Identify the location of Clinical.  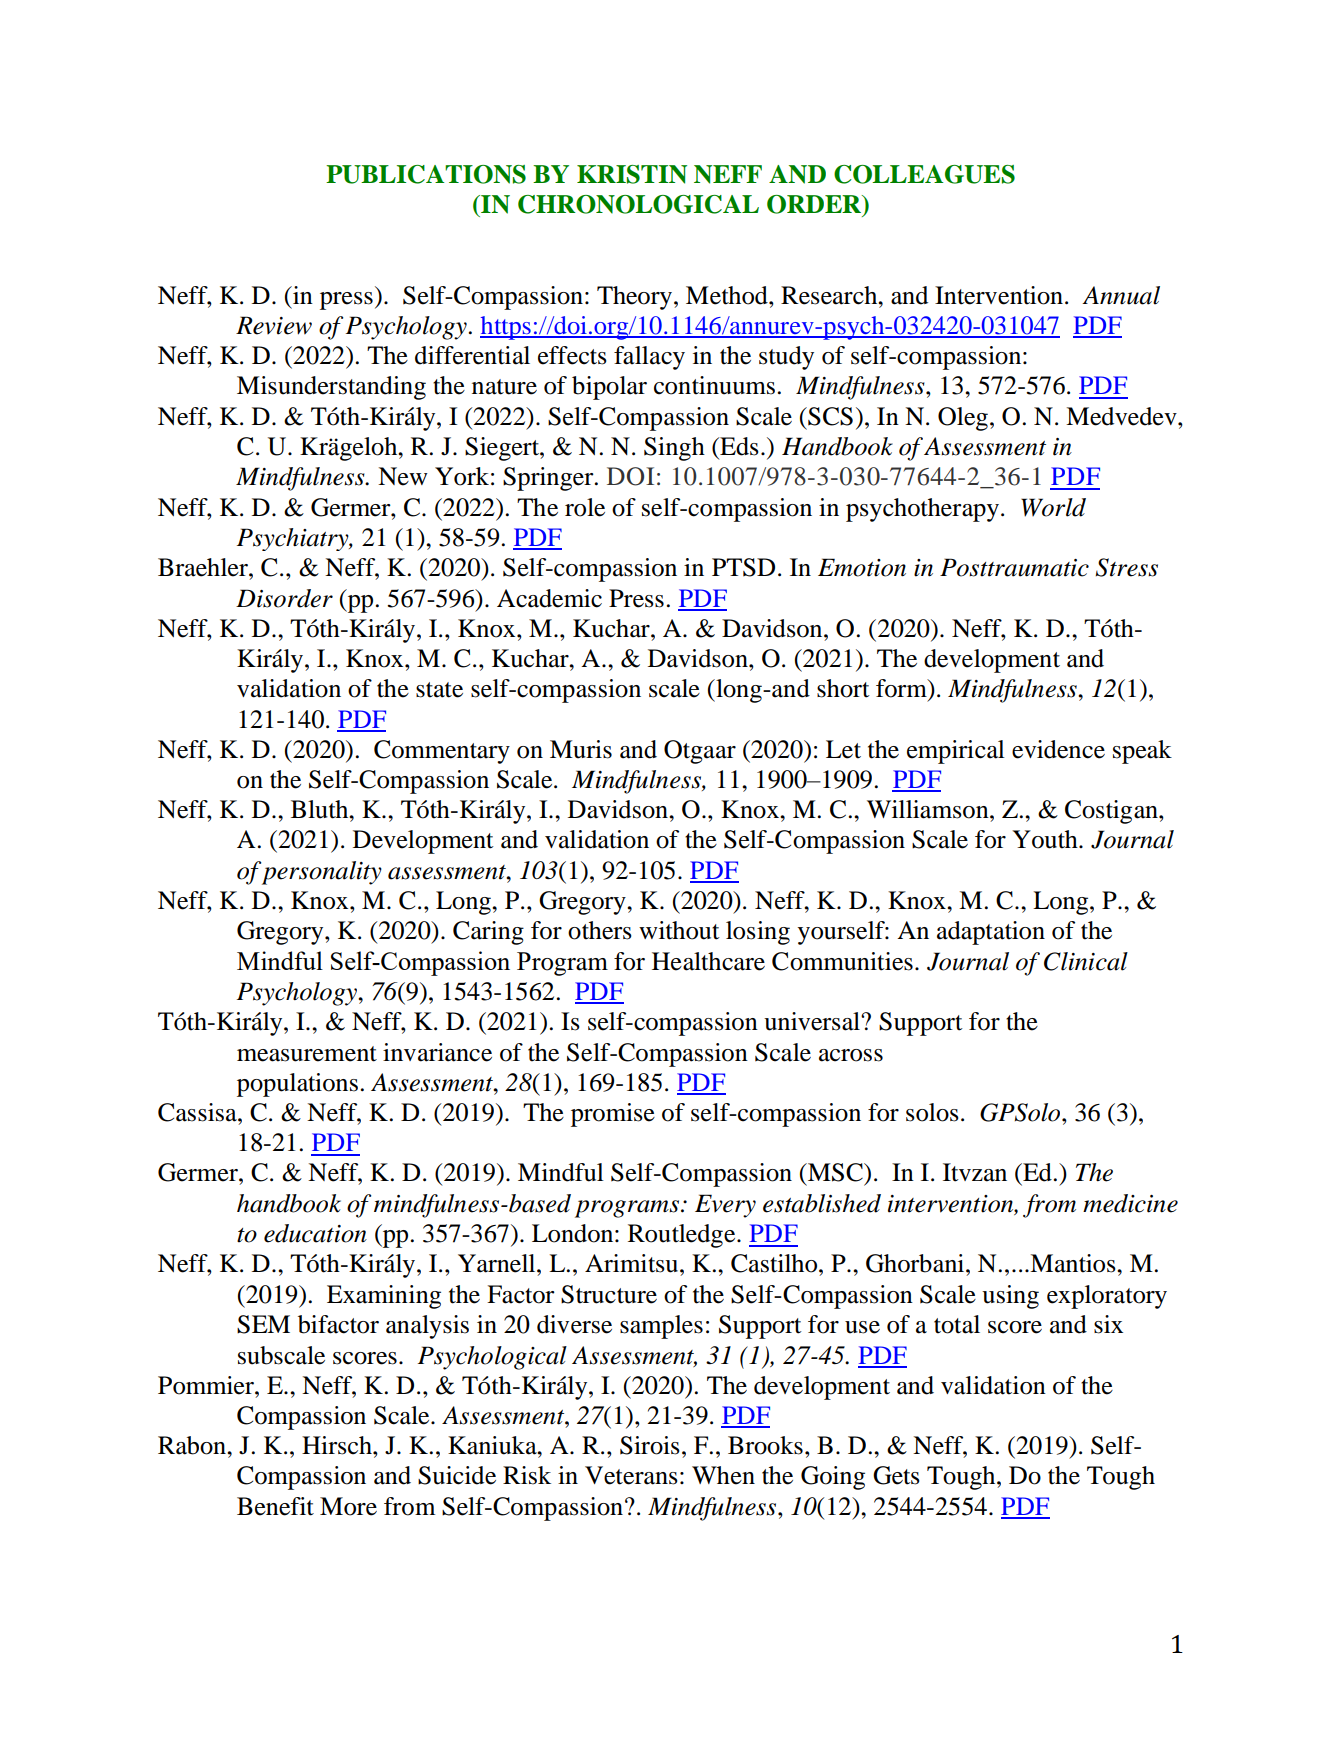
(1086, 961).
